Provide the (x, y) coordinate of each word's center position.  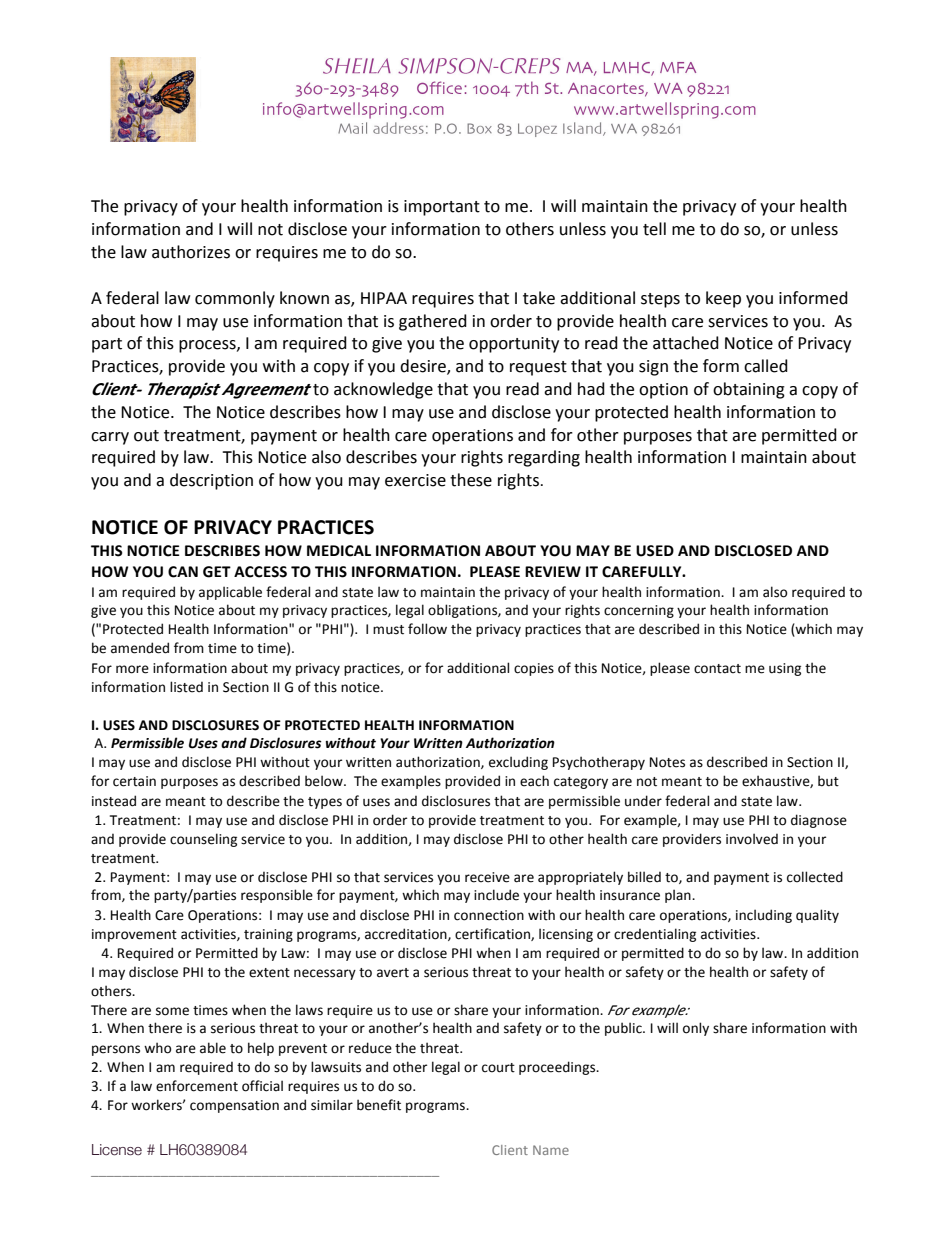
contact (717, 669)
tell (654, 229)
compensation (234, 1106)
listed (186, 687)
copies (534, 669)
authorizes (191, 252)
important (442, 208)
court (498, 1068)
